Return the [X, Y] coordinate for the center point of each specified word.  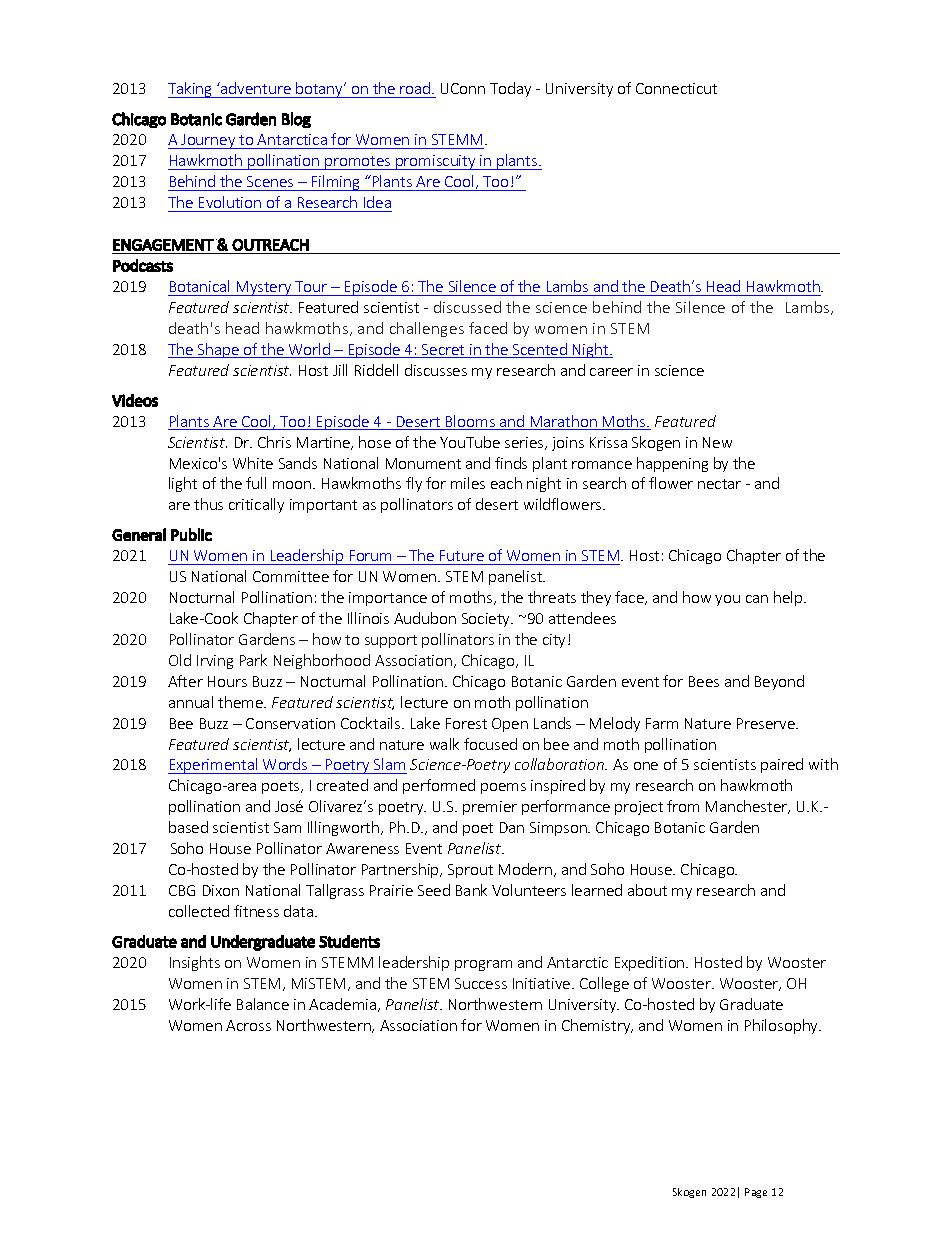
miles [468, 483]
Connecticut [676, 88]
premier [490, 808]
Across [248, 1025]
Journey [208, 141]
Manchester [748, 807]
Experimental [214, 766]
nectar [719, 484]
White [253, 463]
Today [510, 89]
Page [756, 1193]
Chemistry [597, 1026]
